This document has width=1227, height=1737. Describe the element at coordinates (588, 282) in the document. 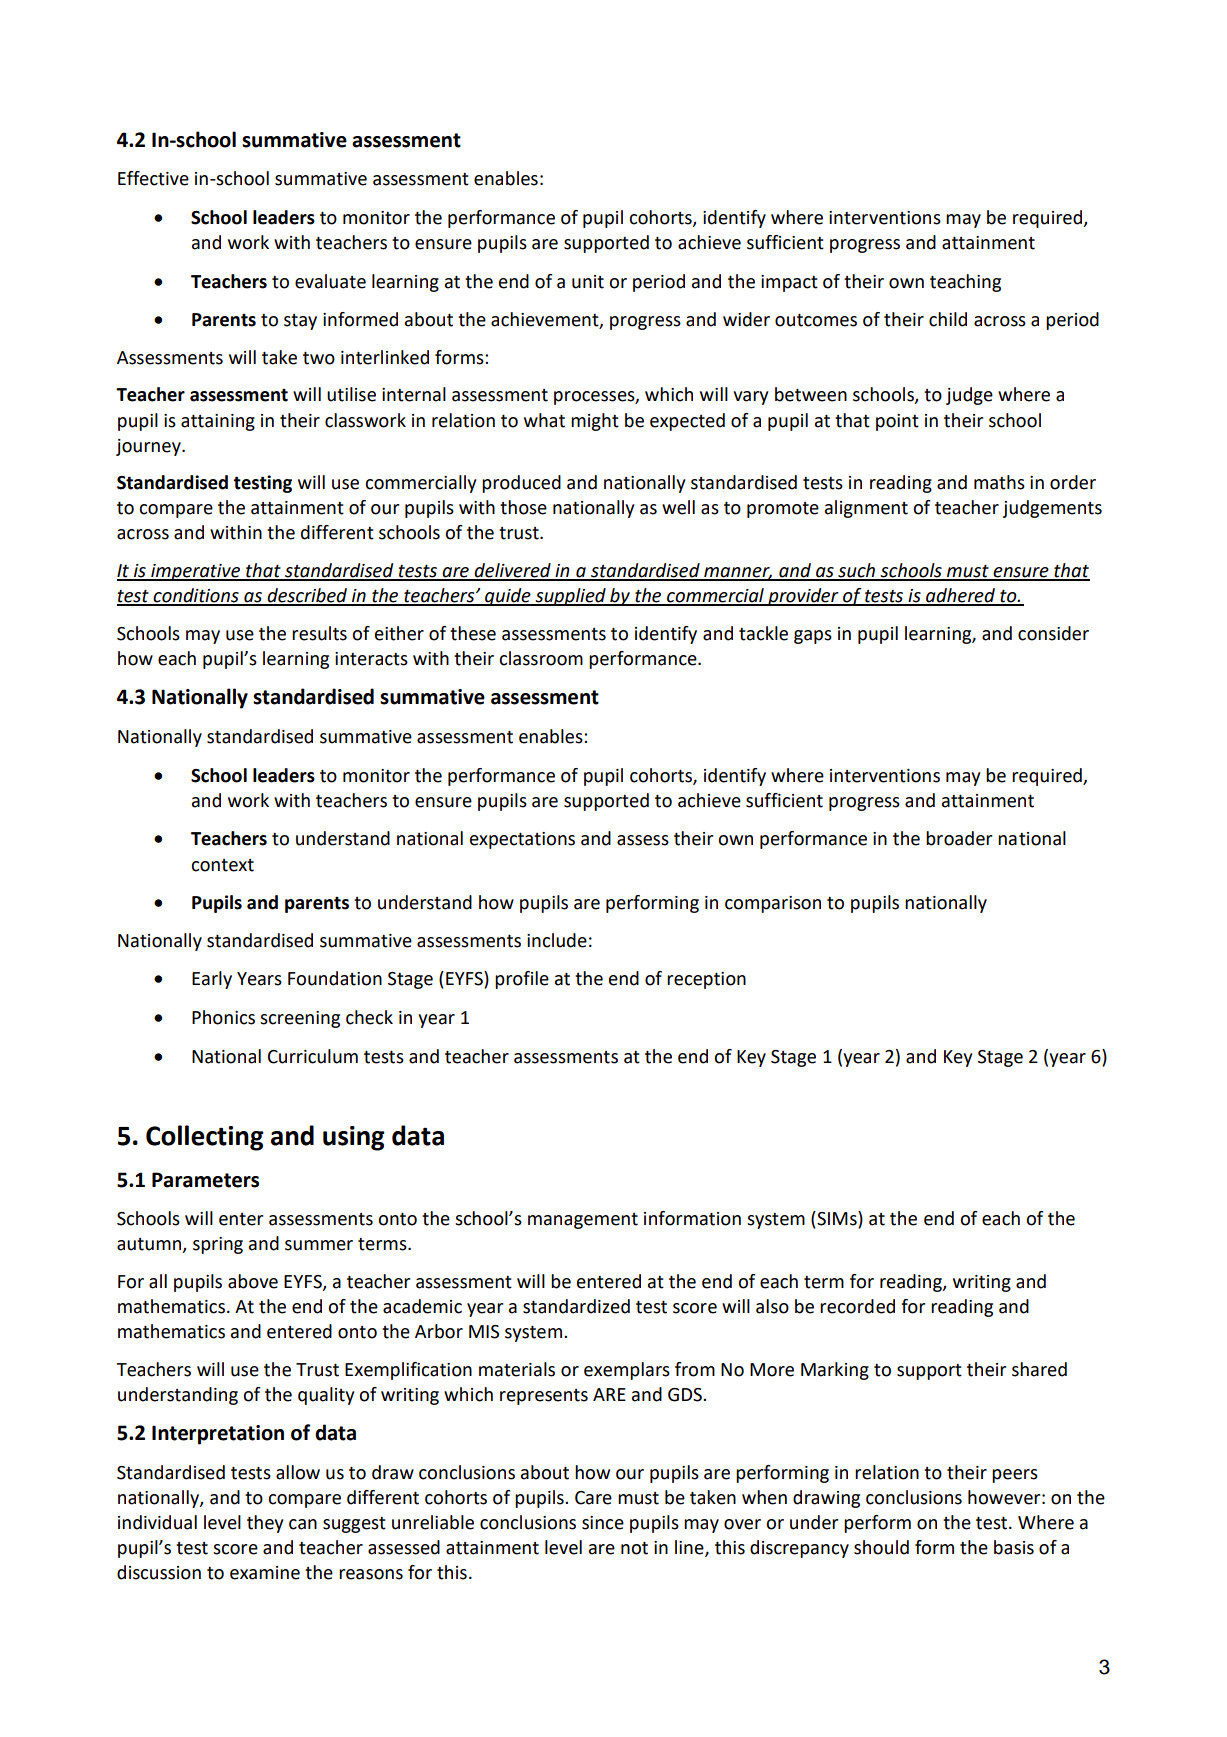

I see `unit` at that location.
